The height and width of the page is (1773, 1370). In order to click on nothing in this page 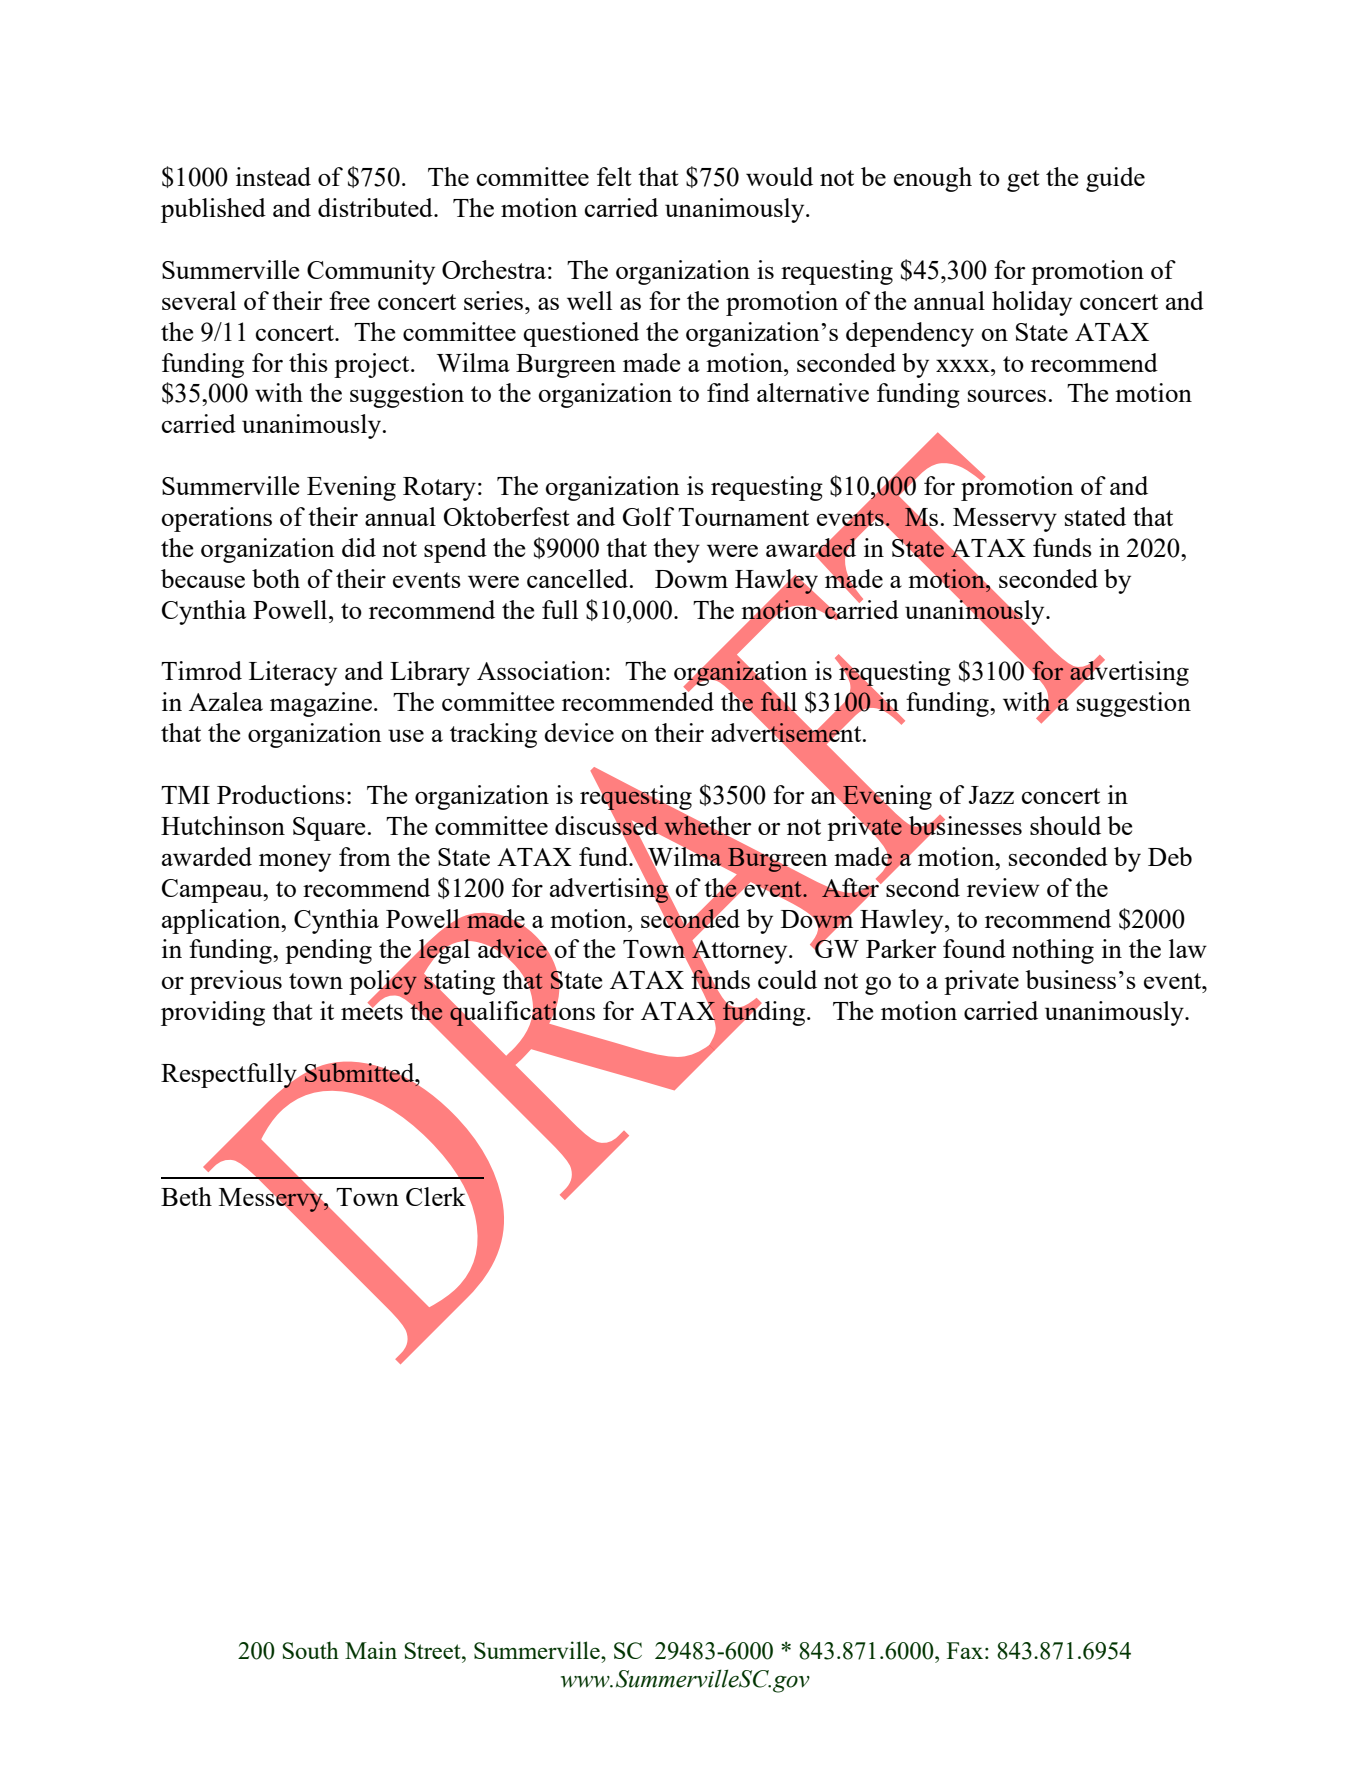, I will do `click(1053, 951)`.
